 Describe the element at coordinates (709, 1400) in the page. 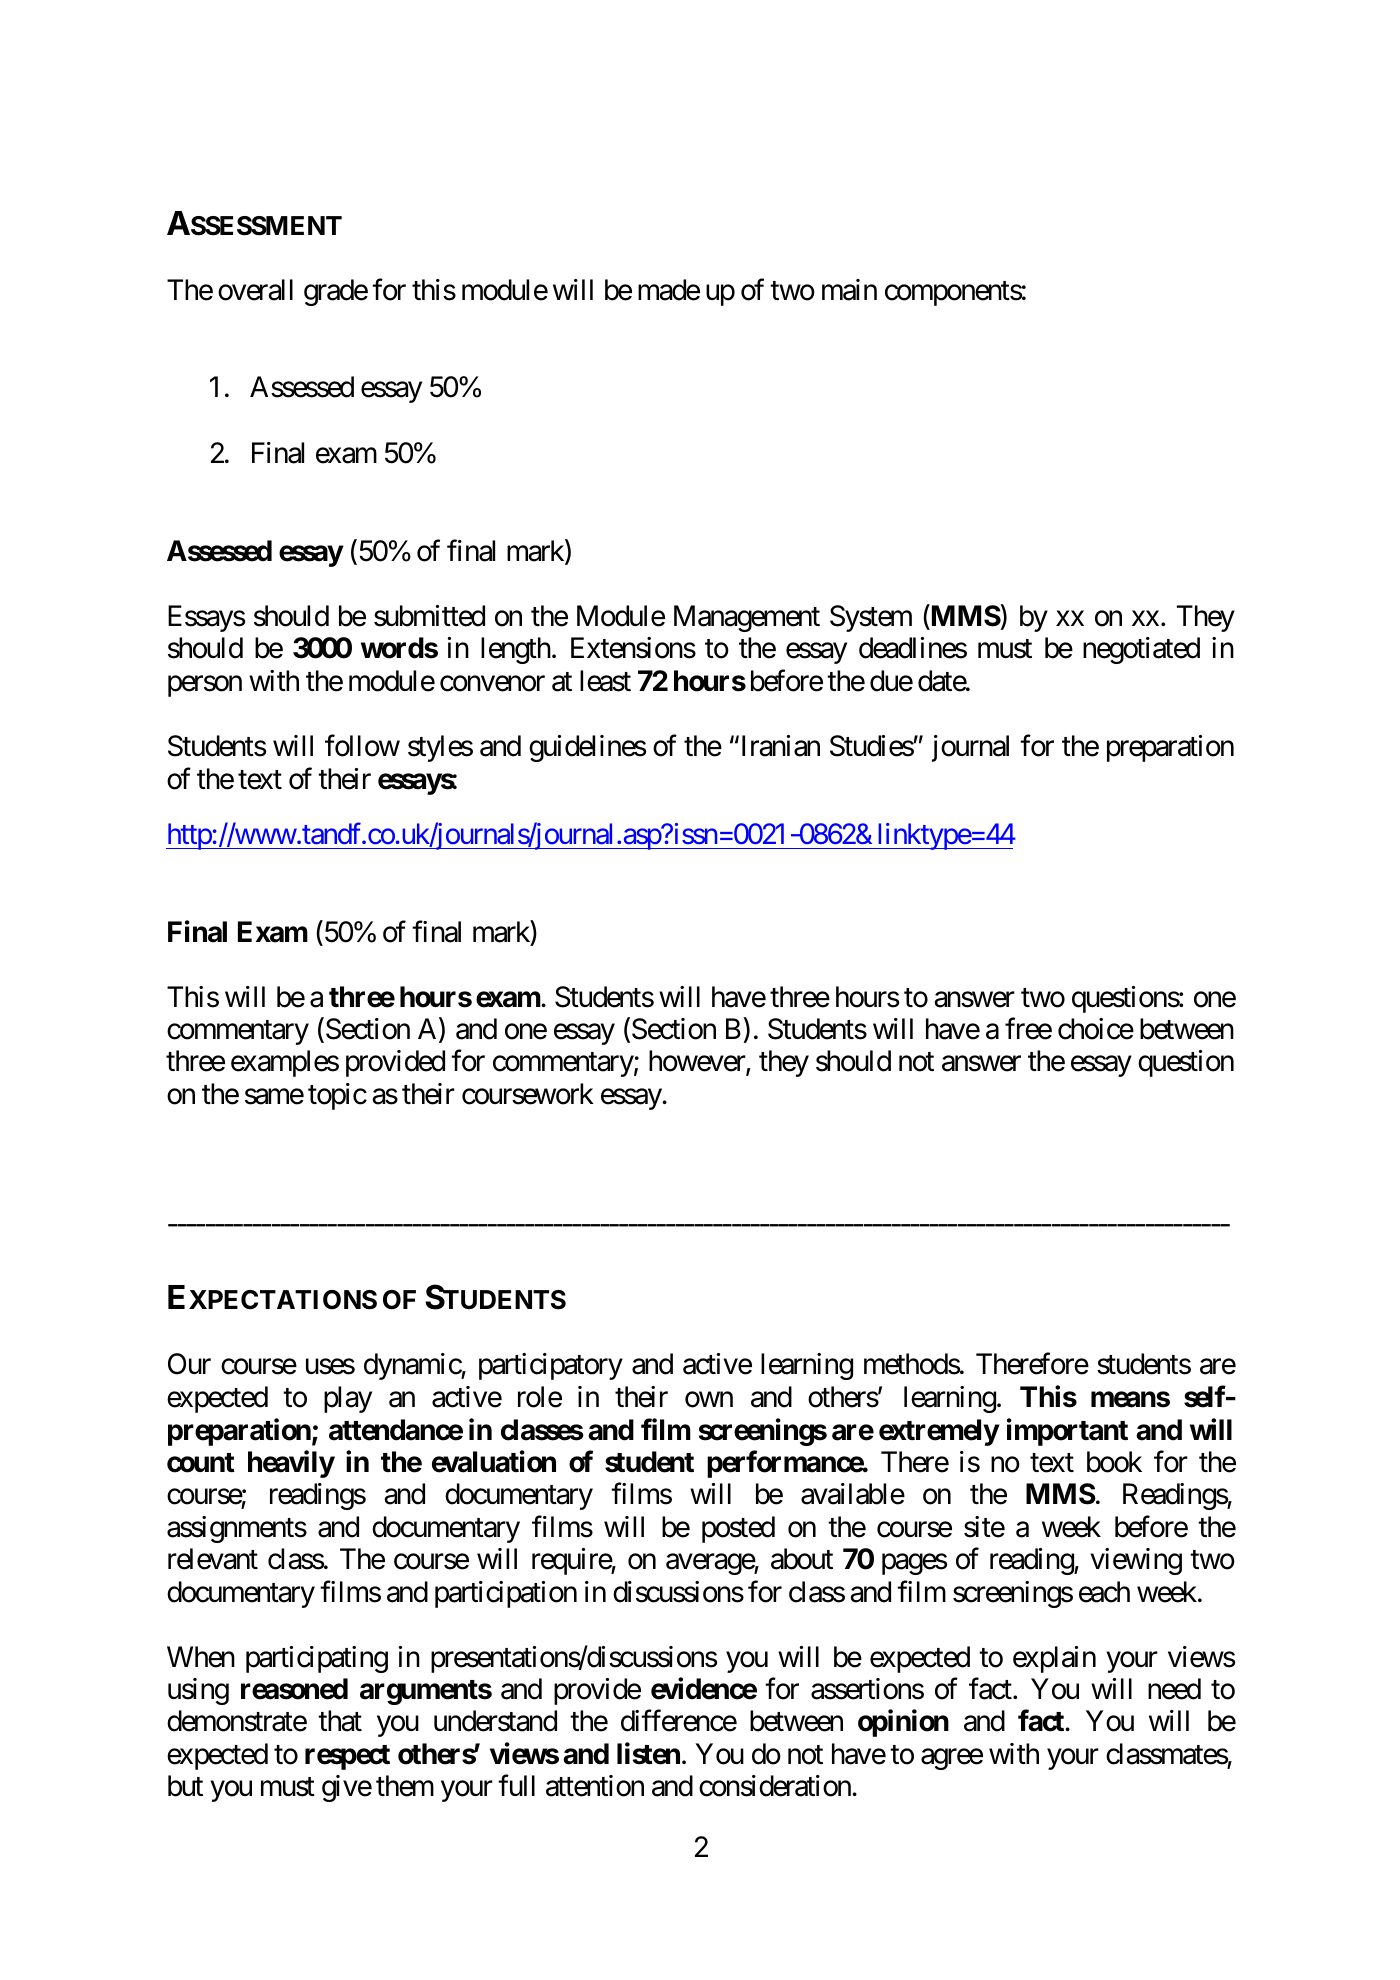

I see `own` at that location.
